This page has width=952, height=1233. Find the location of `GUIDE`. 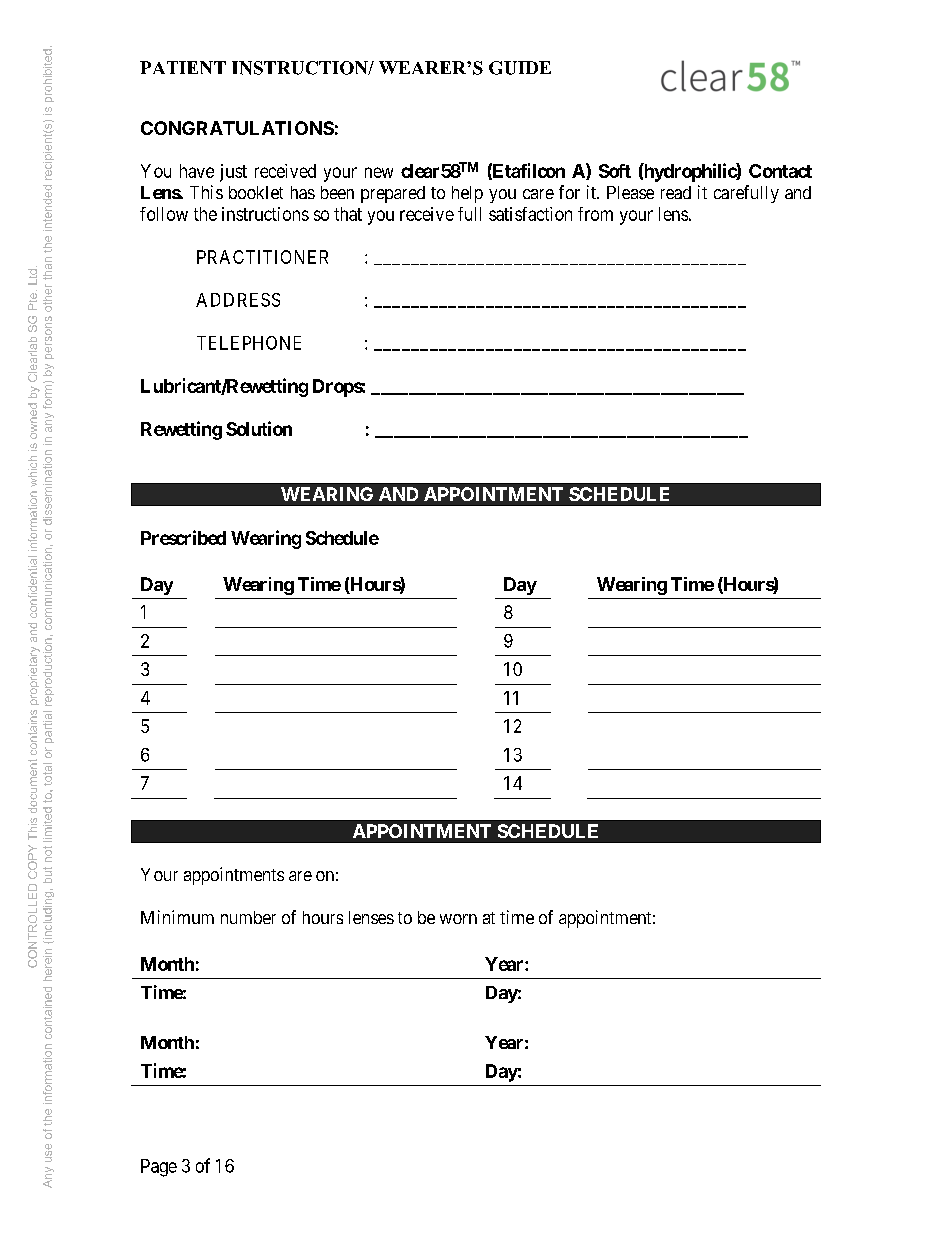

GUIDE is located at coordinates (520, 68).
